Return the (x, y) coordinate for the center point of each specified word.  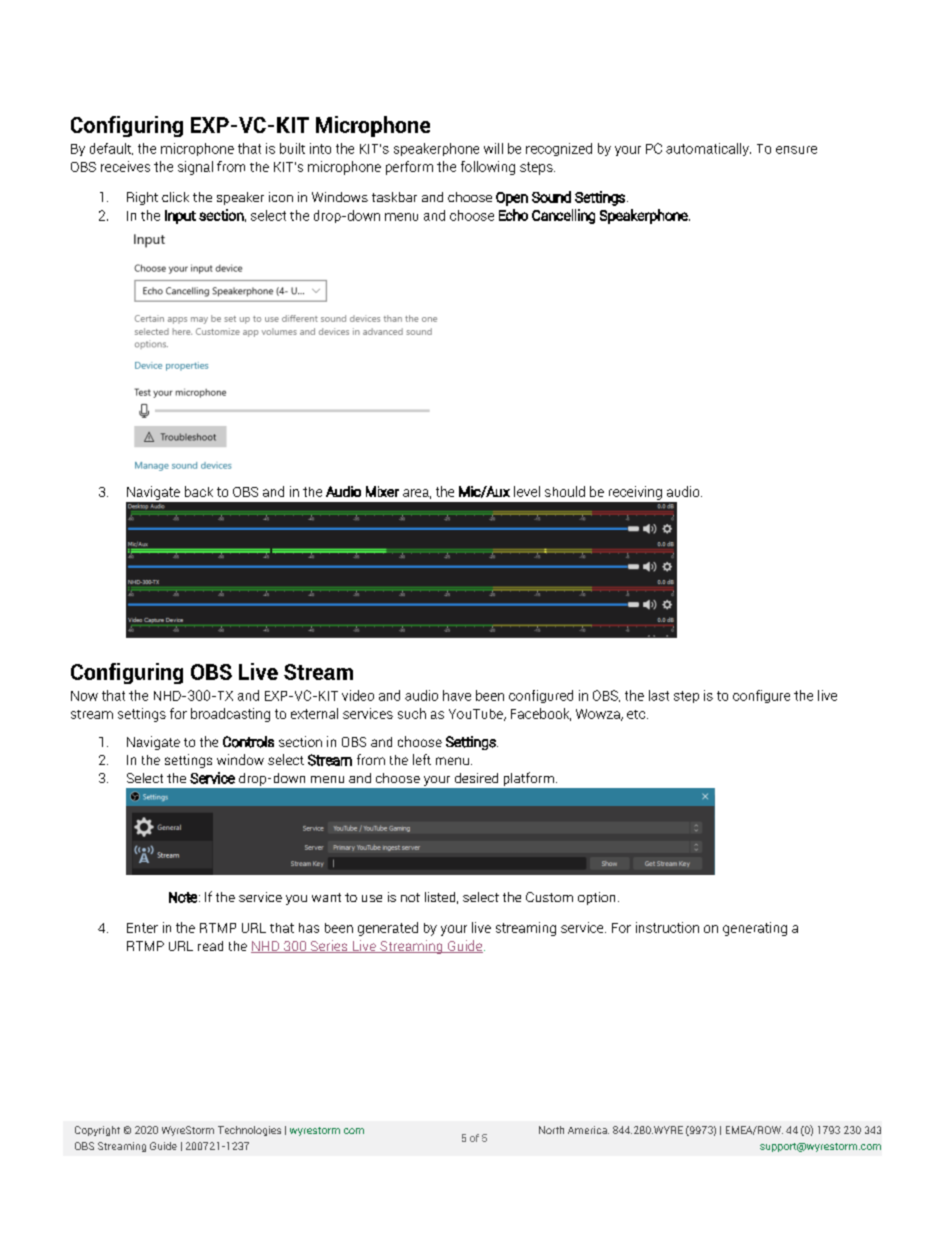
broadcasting (230, 715)
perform (409, 168)
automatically (708, 149)
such (412, 713)
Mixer (382, 491)
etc (636, 714)
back (199, 491)
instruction (667, 927)
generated (388, 929)
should (565, 491)
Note (183, 897)
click (175, 197)
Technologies (249, 1131)
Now (84, 696)
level (527, 491)
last (659, 695)
